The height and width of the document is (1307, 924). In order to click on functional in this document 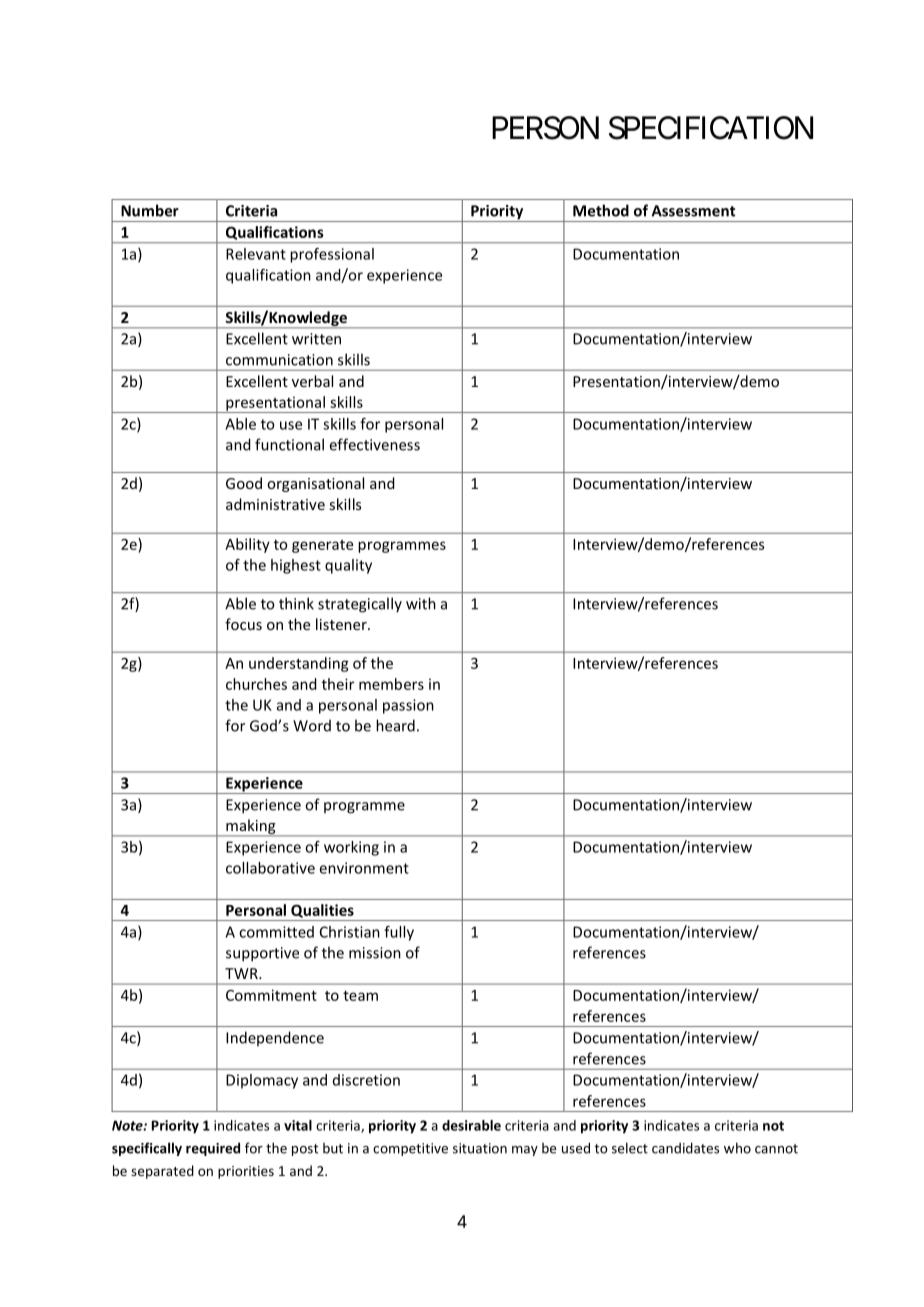, I will do `click(289, 444)`.
